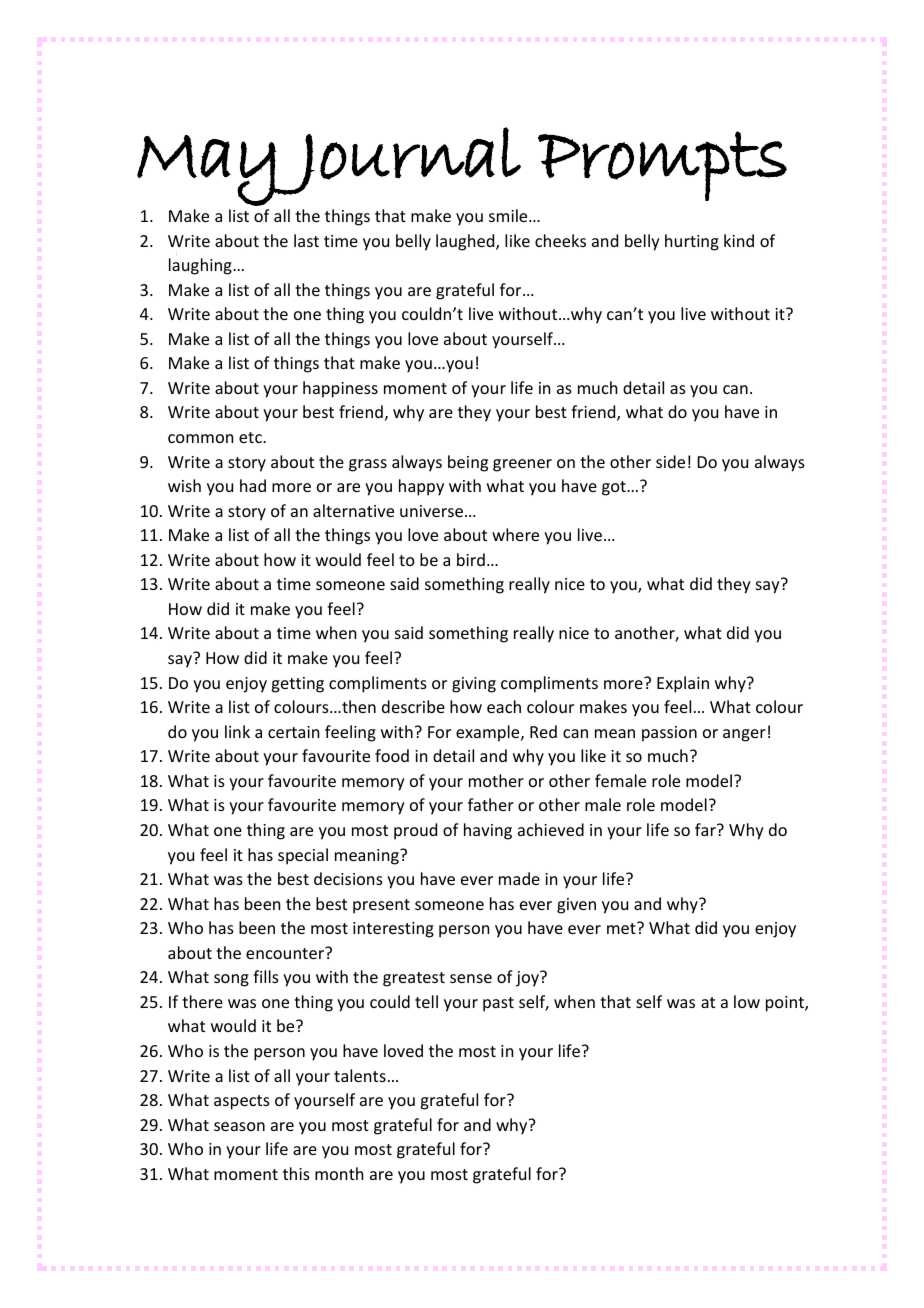 Image resolution: width=924 pixels, height=1308 pixels. What do you see at coordinates (509, 215) in the screenshot?
I see `smile` at bounding box center [509, 215].
